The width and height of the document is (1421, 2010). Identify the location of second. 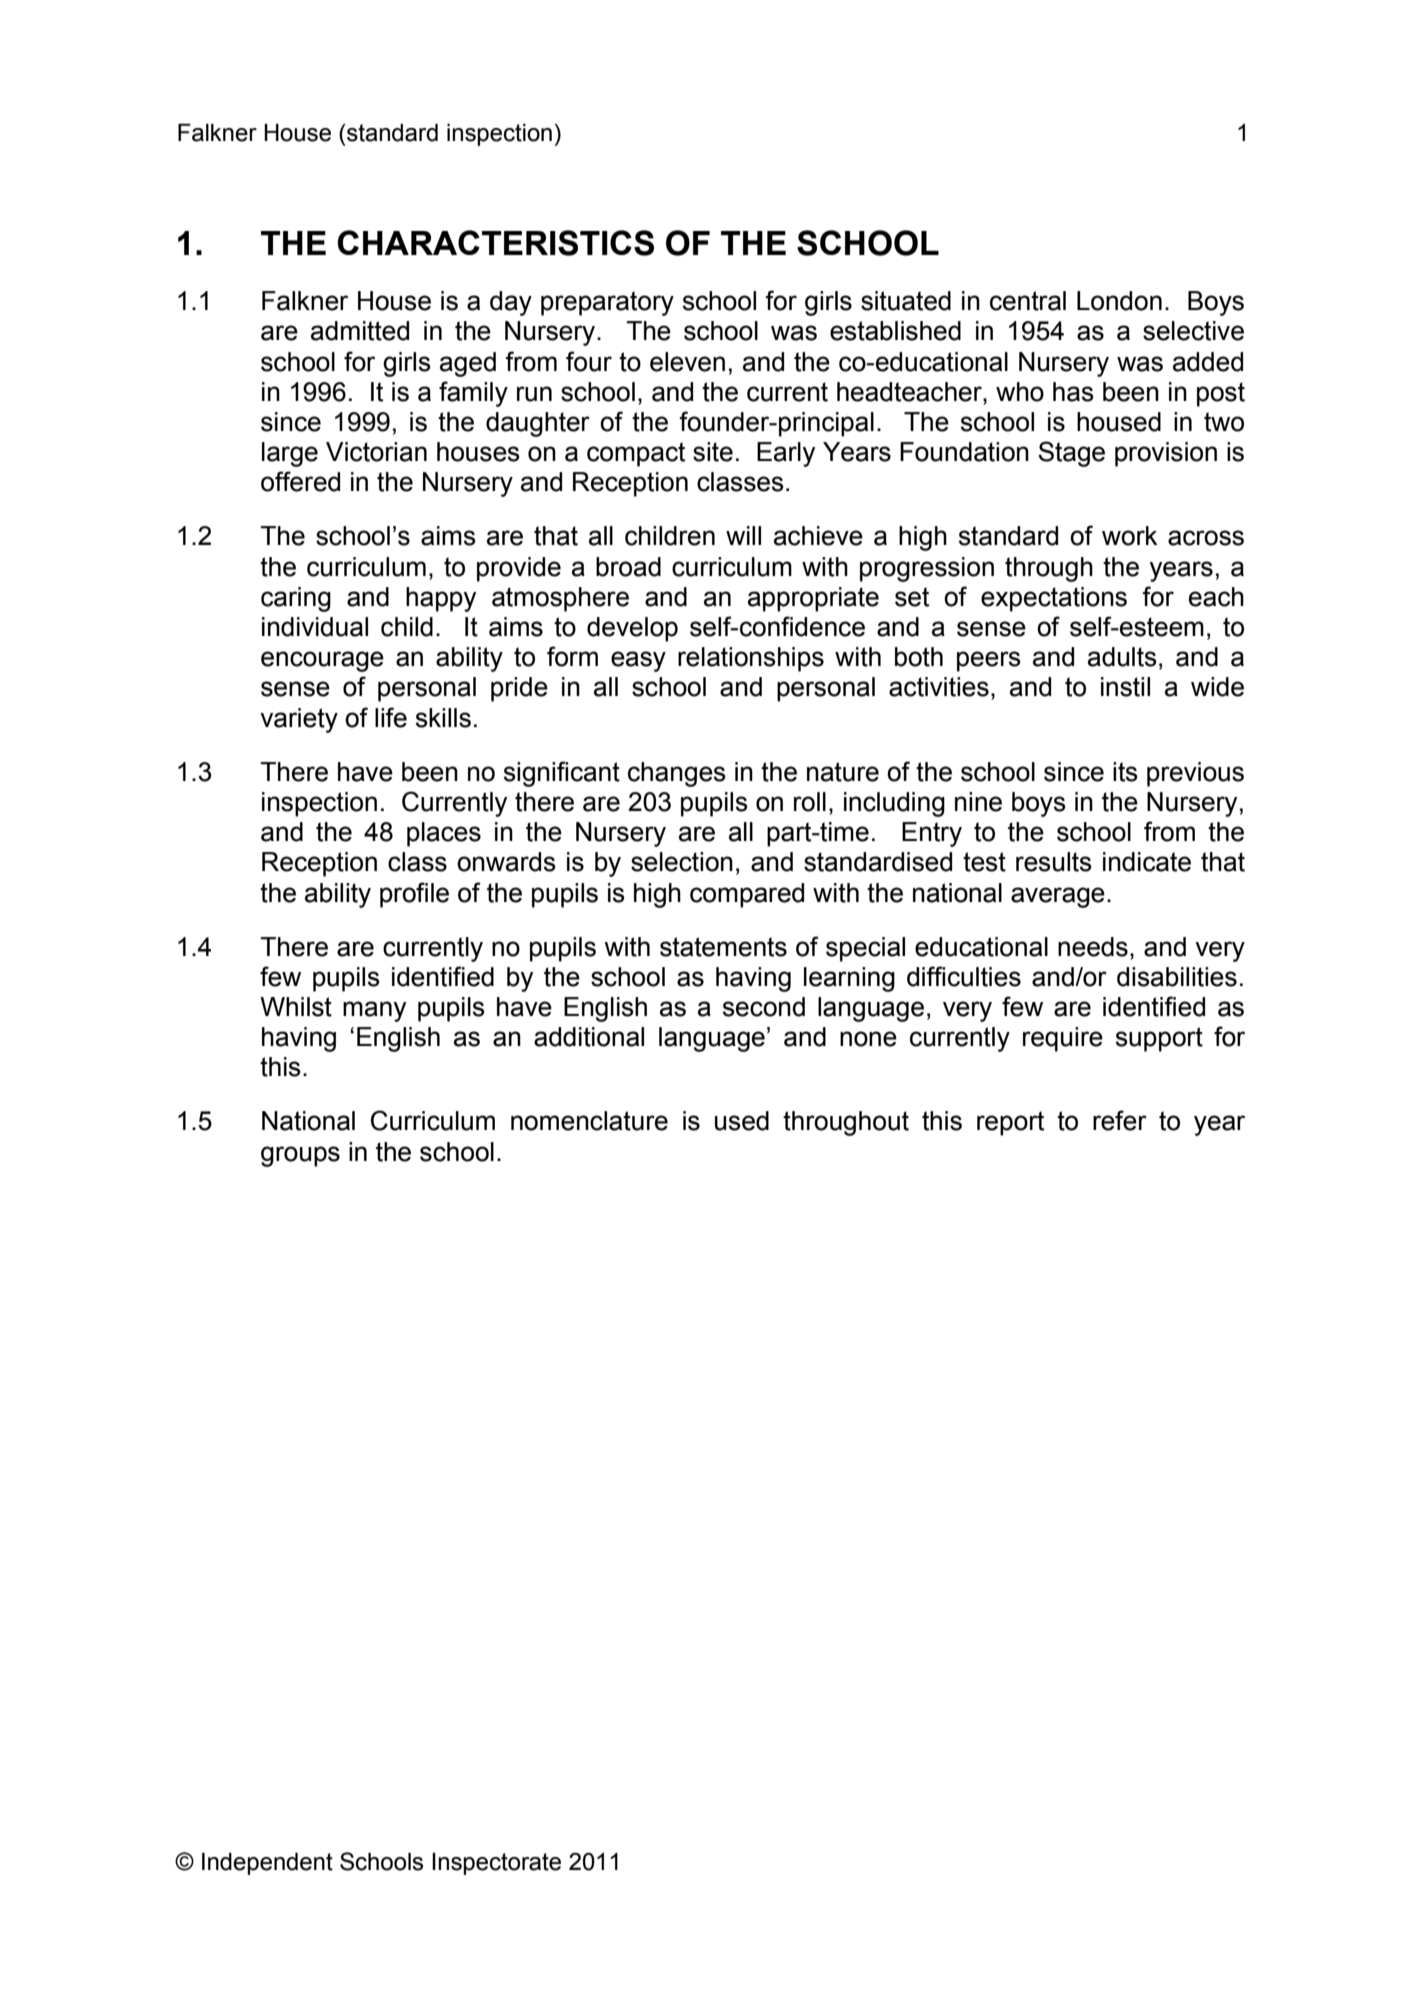
(764, 1007).
